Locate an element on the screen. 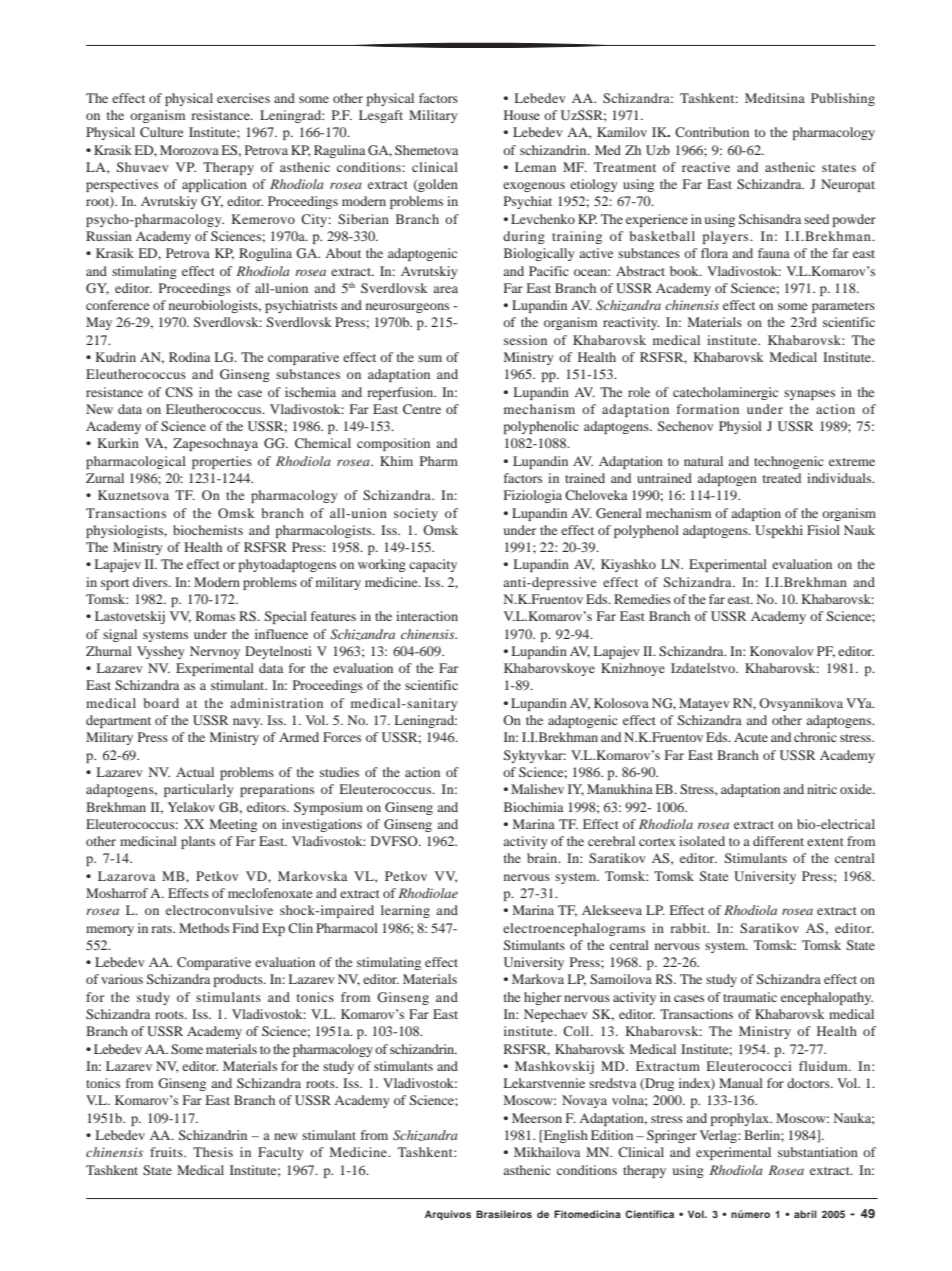 This screenshot has height=1271, width=952. Centre is located at coordinates (422, 409).
